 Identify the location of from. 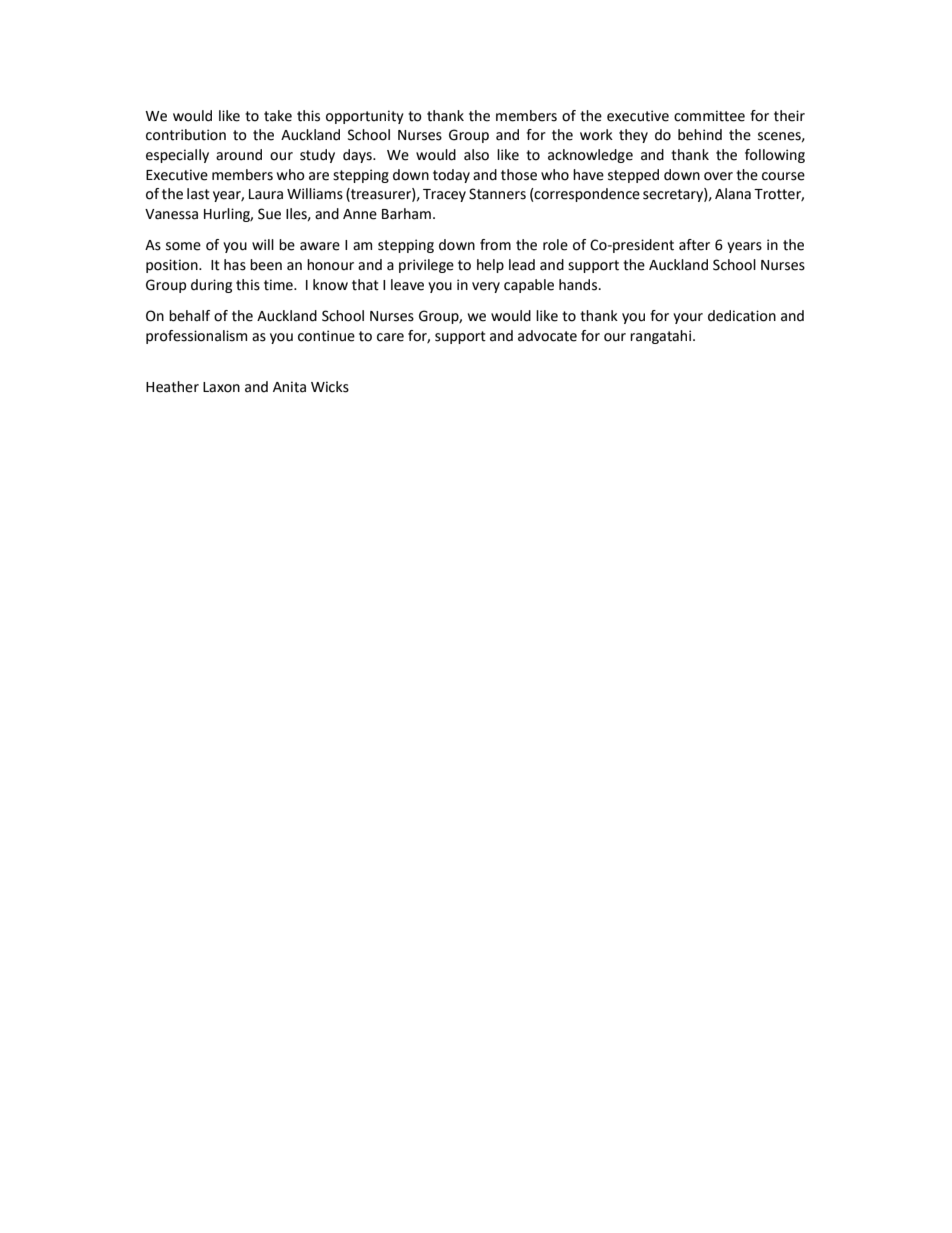
(495, 245).
